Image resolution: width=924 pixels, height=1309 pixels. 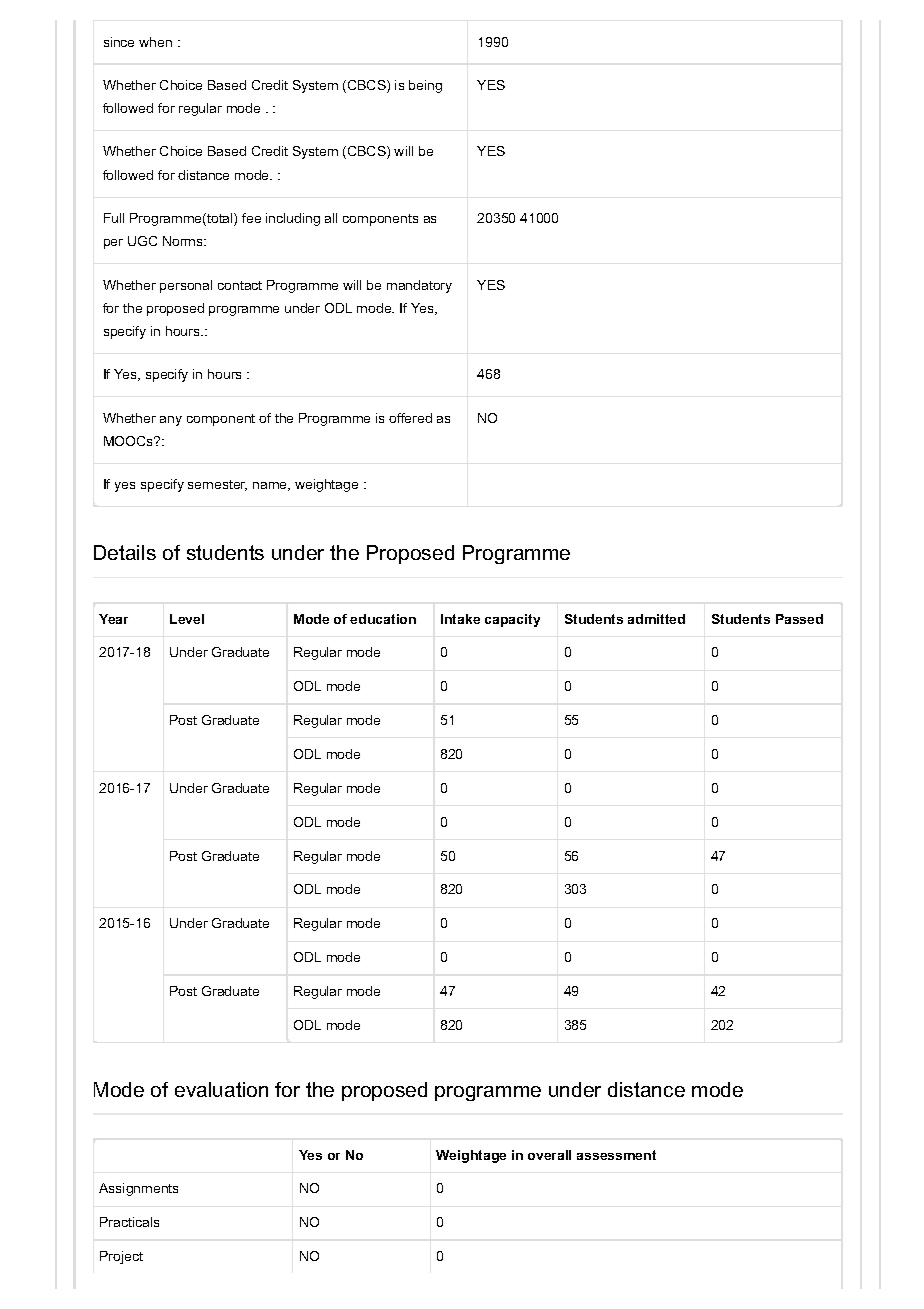 I want to click on when, so click(x=155, y=42).
